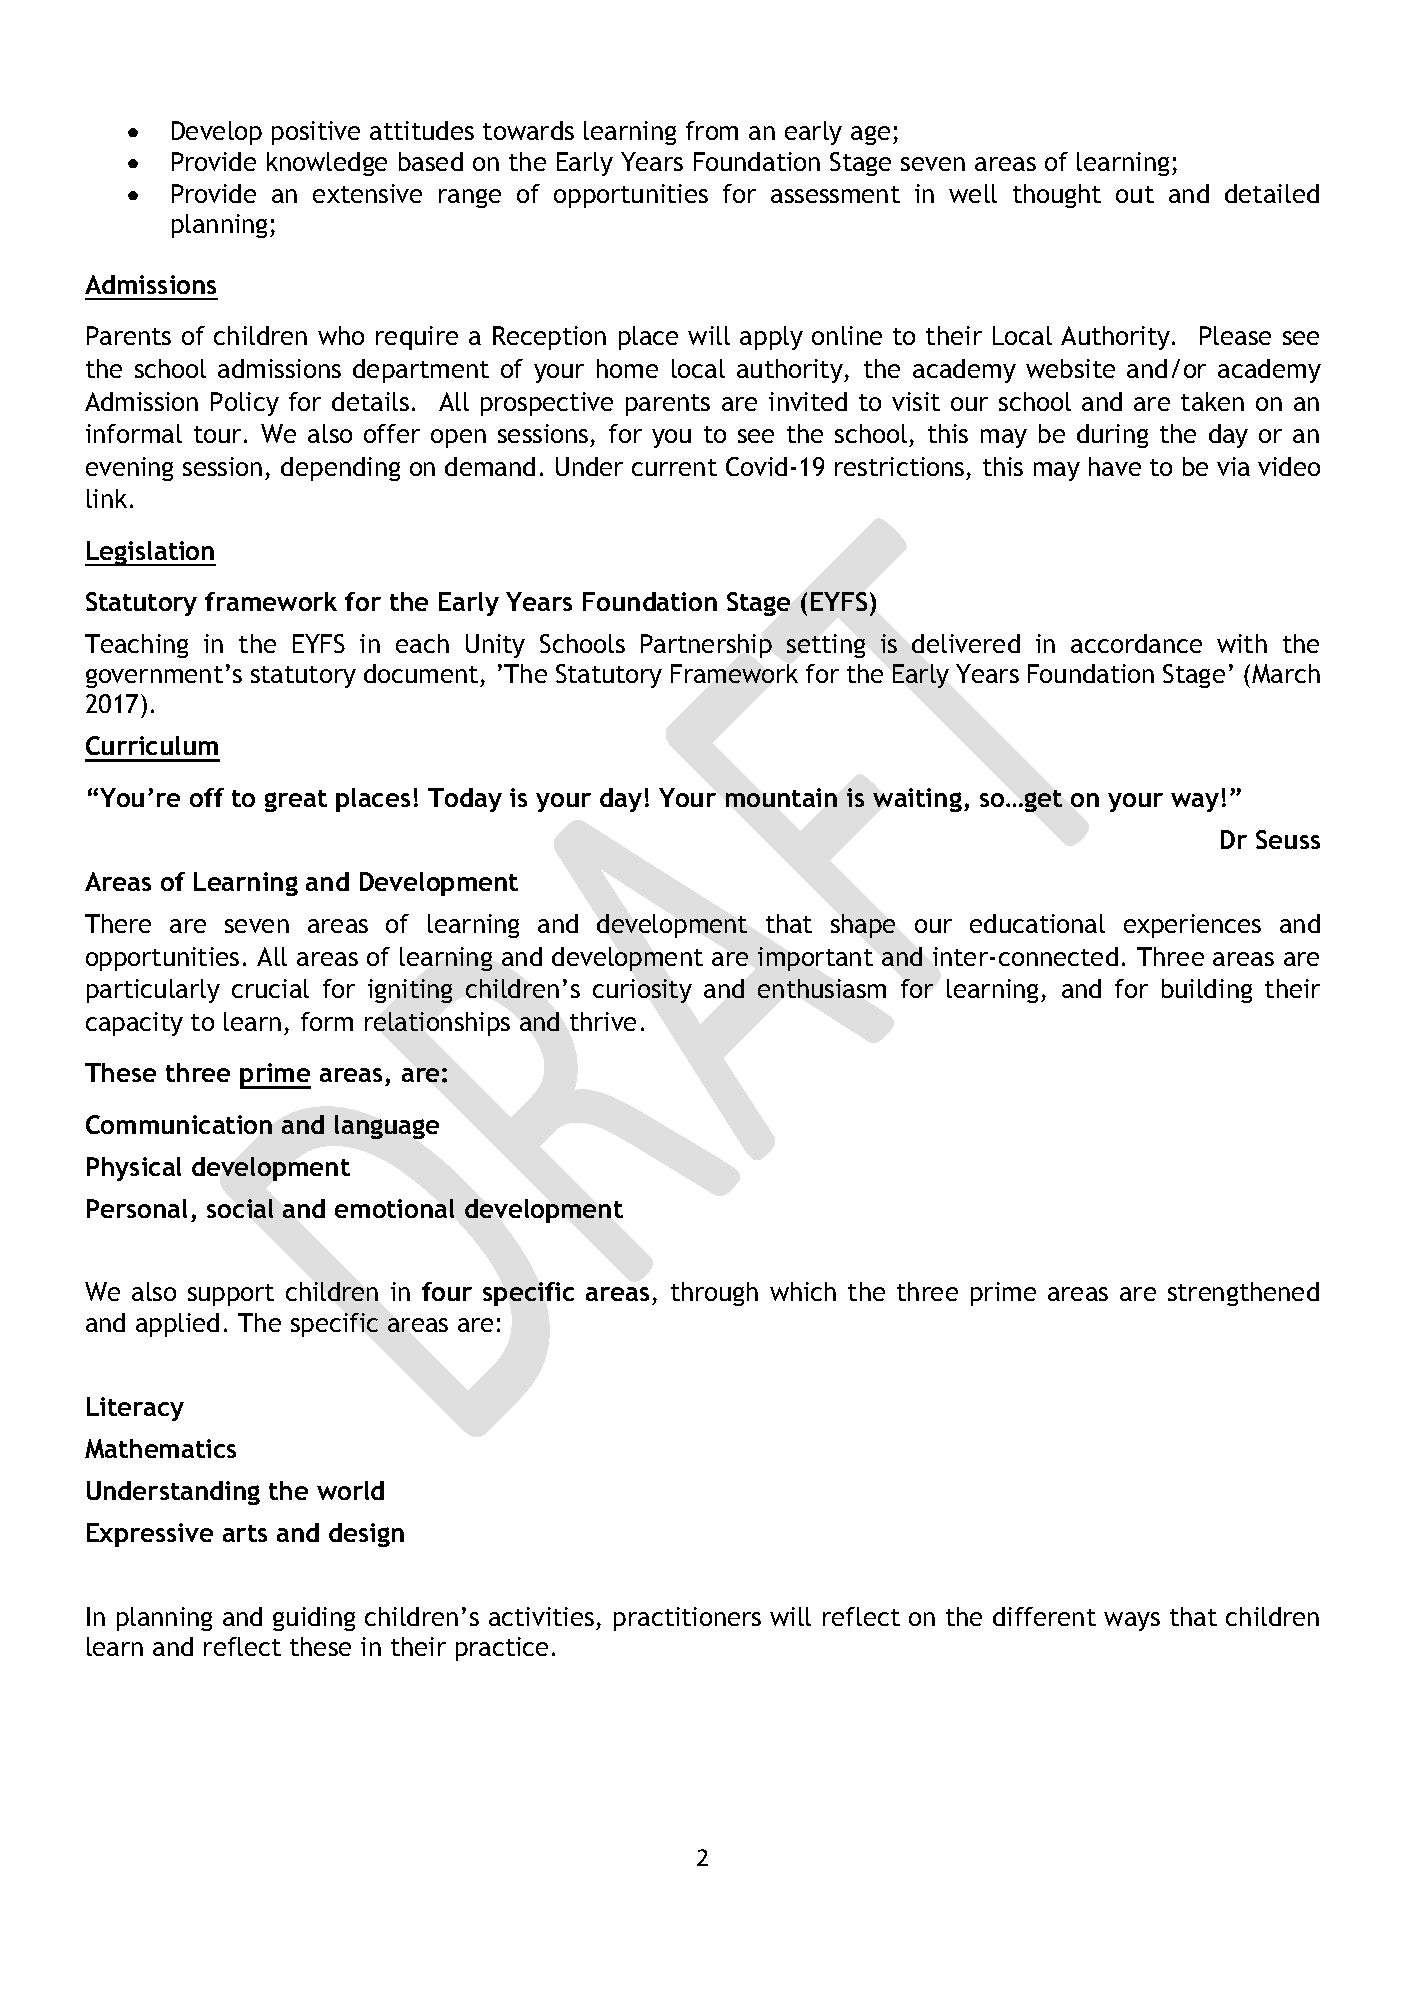 The height and width of the document is (1989, 1406). Describe the element at coordinates (712, 130) in the document. I see `from` at that location.
